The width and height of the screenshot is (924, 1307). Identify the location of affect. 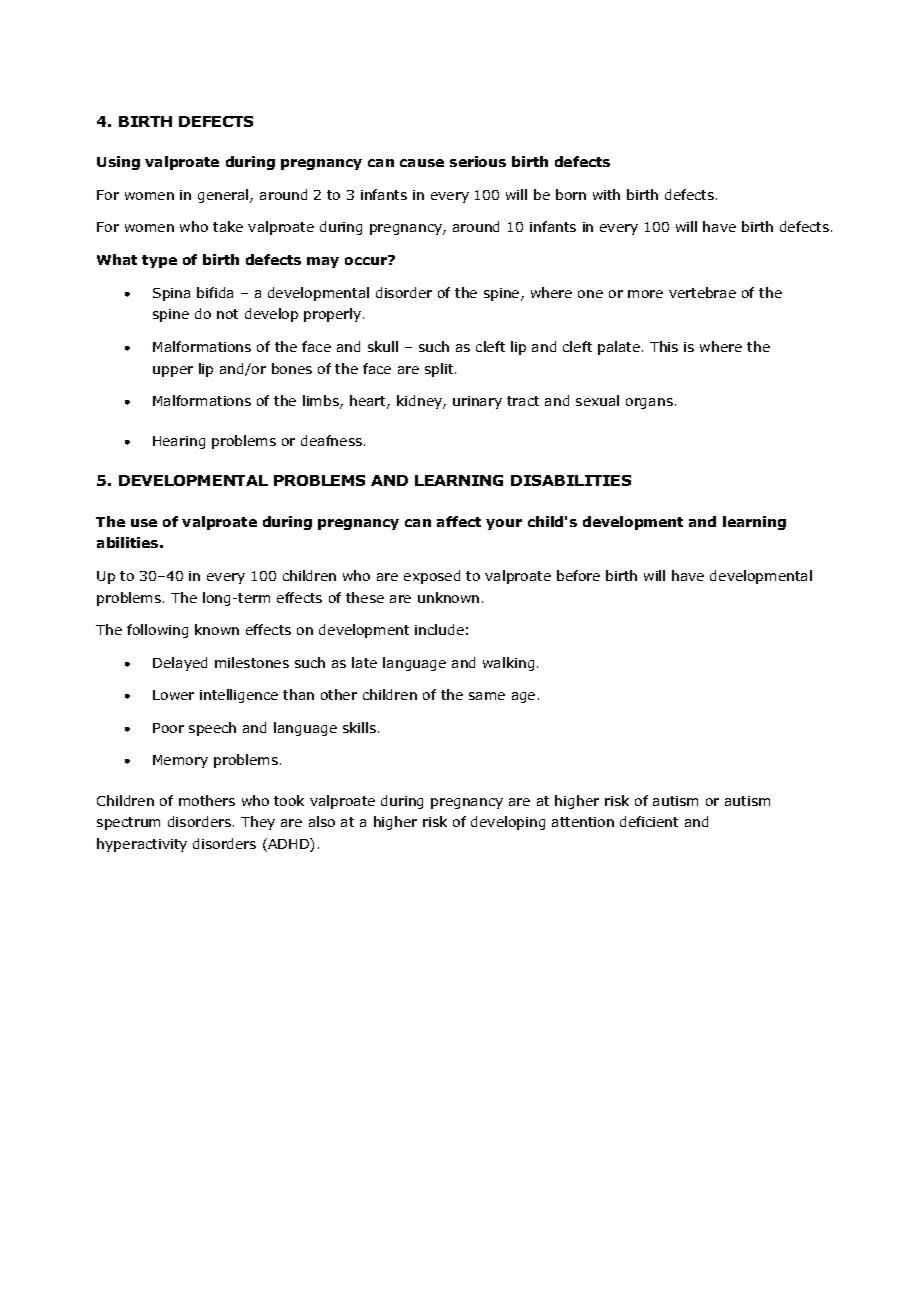
(459, 521).
